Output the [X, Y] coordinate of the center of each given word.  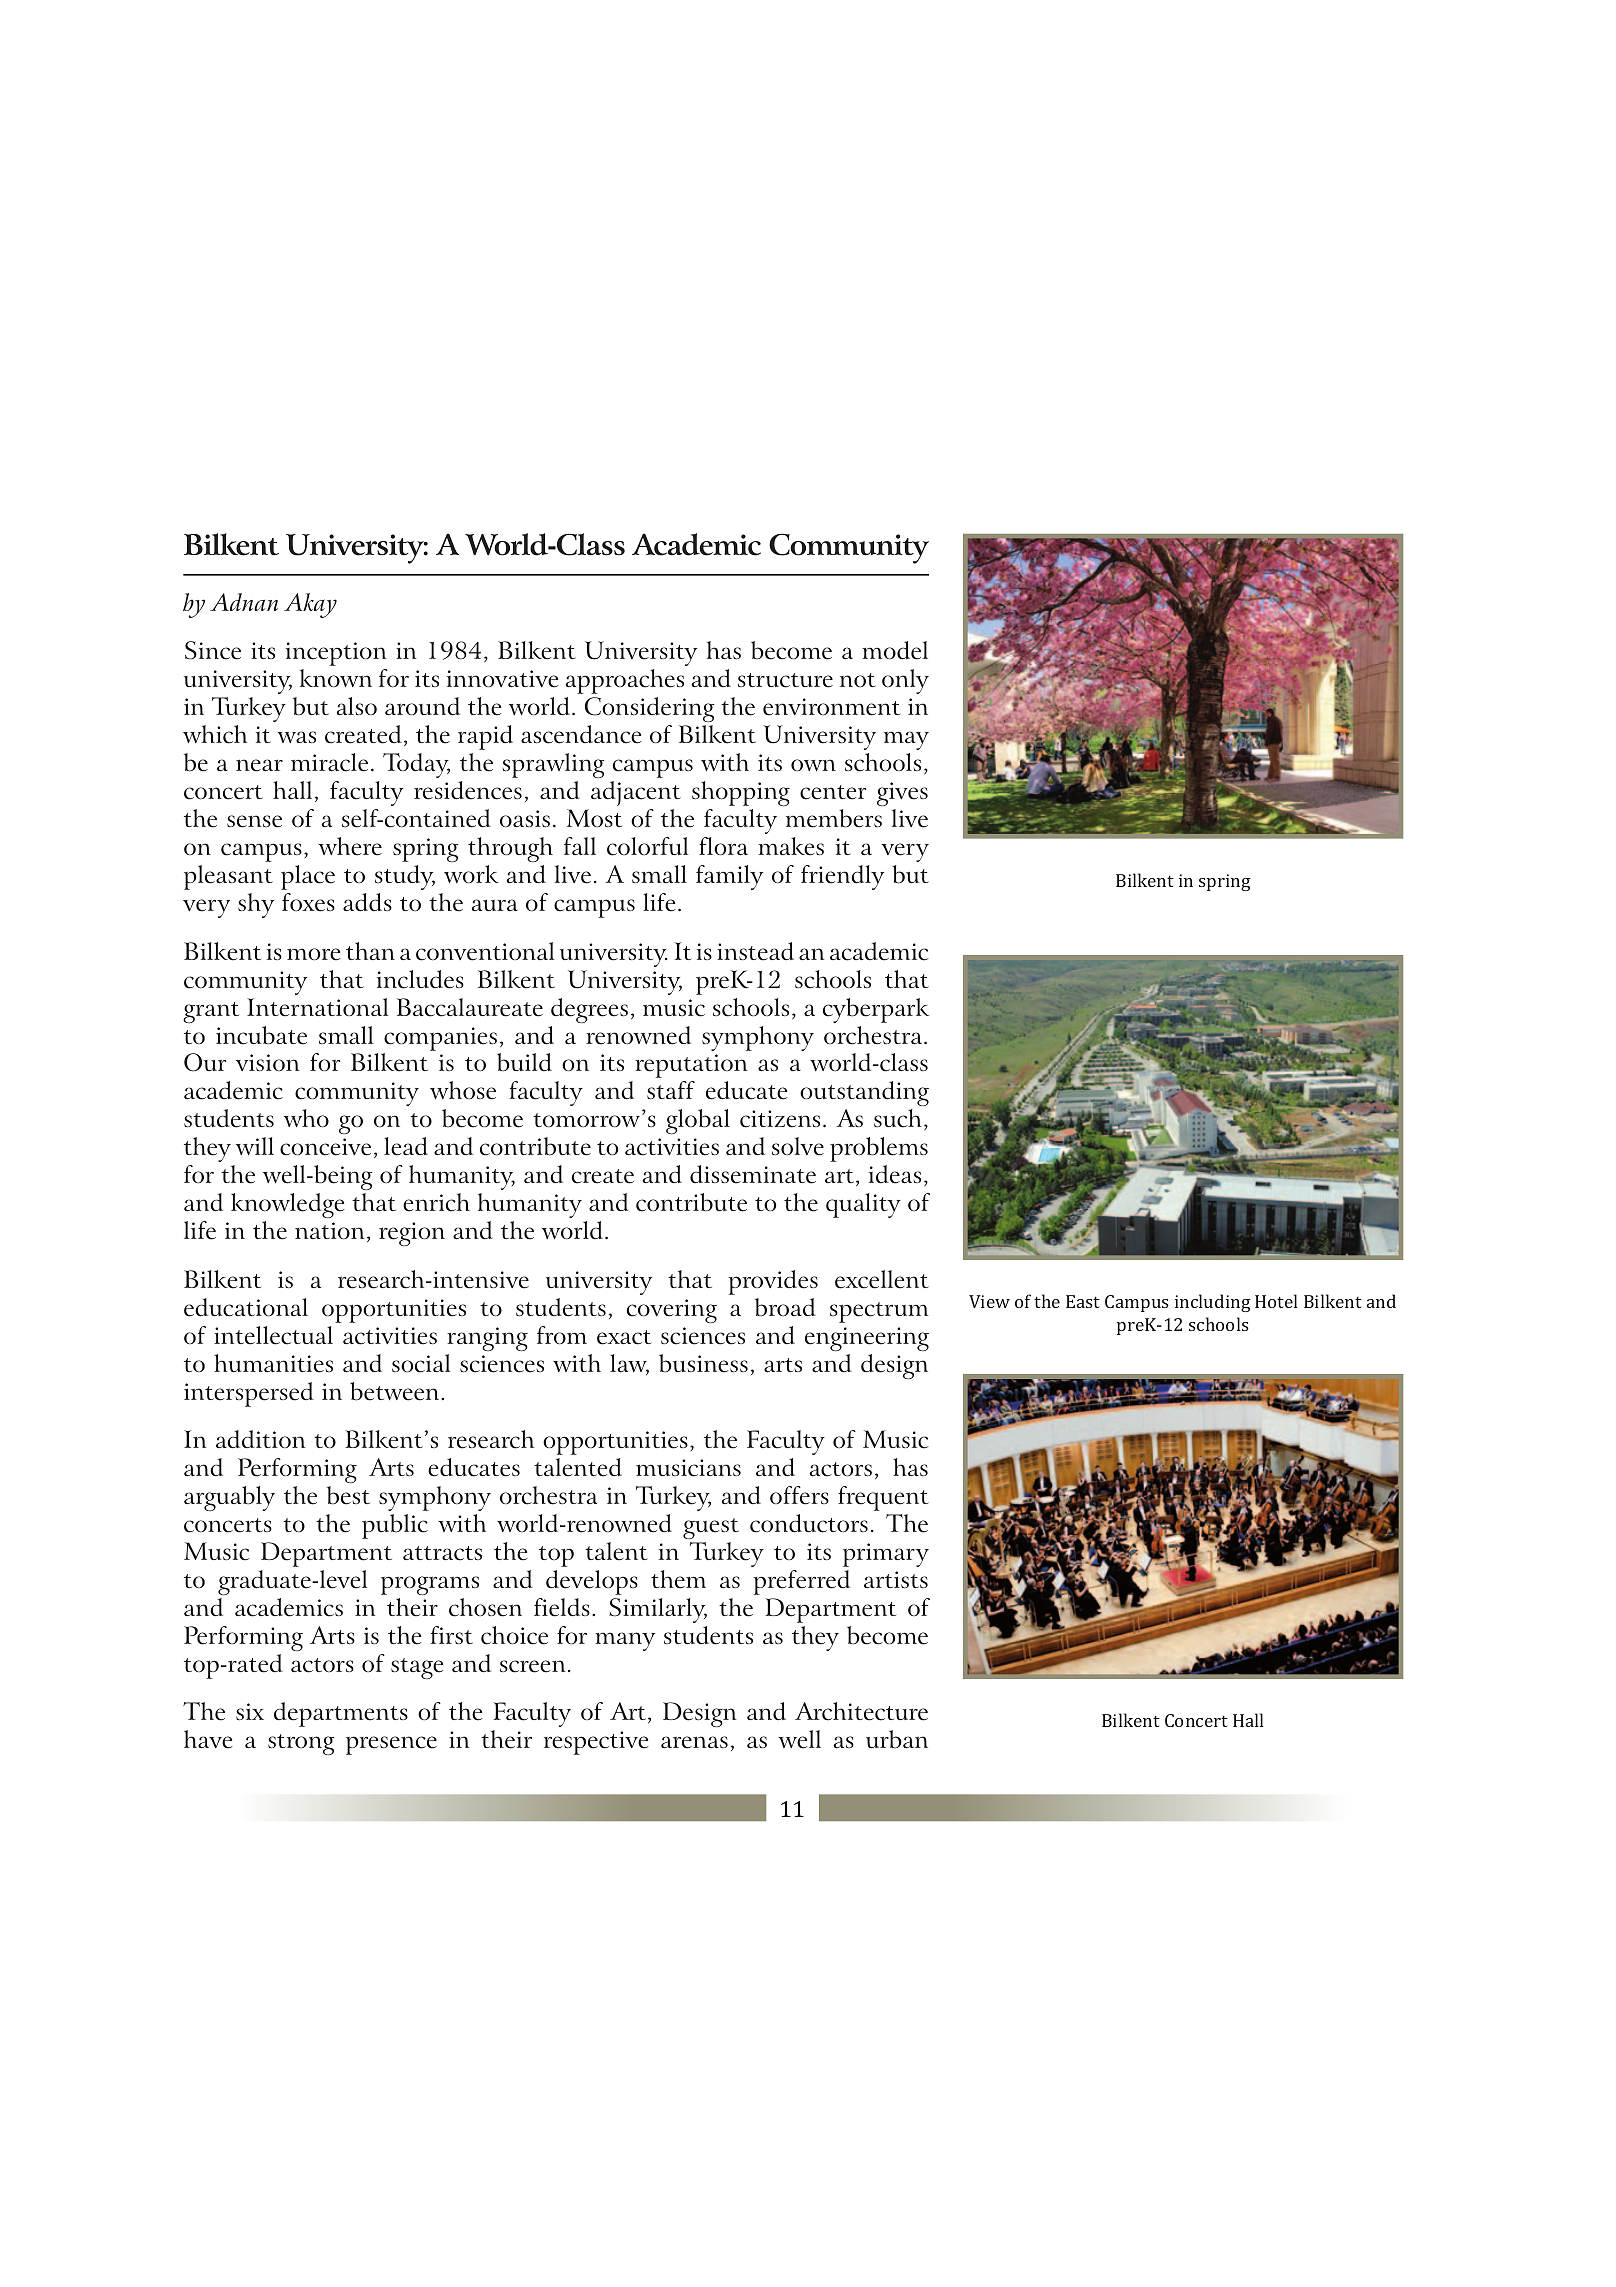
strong [301, 1744]
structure [785, 680]
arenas [694, 1742]
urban [897, 1739]
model [895, 650]
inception [336, 654]
